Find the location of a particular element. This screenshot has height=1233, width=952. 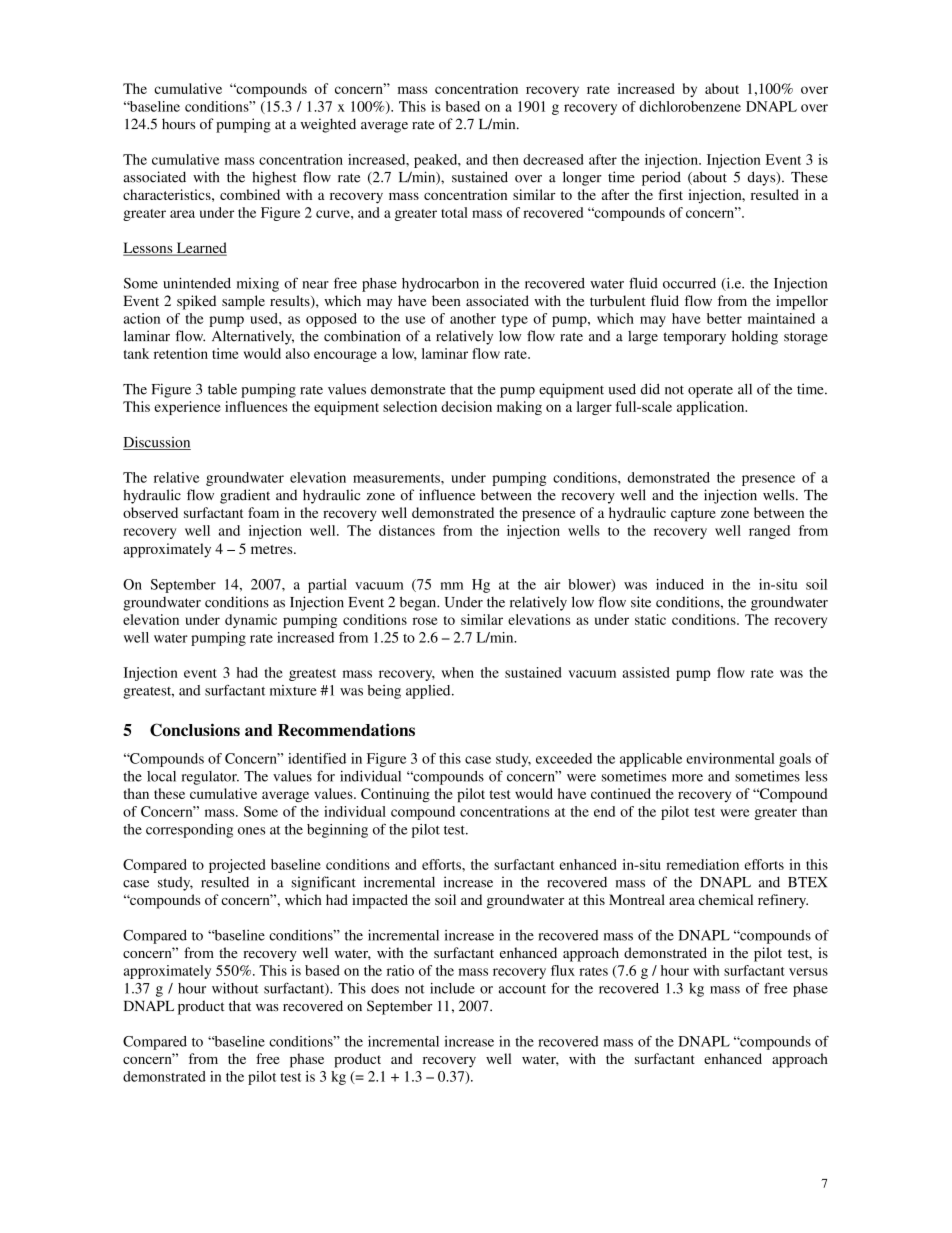

experience is located at coordinates (187, 408).
